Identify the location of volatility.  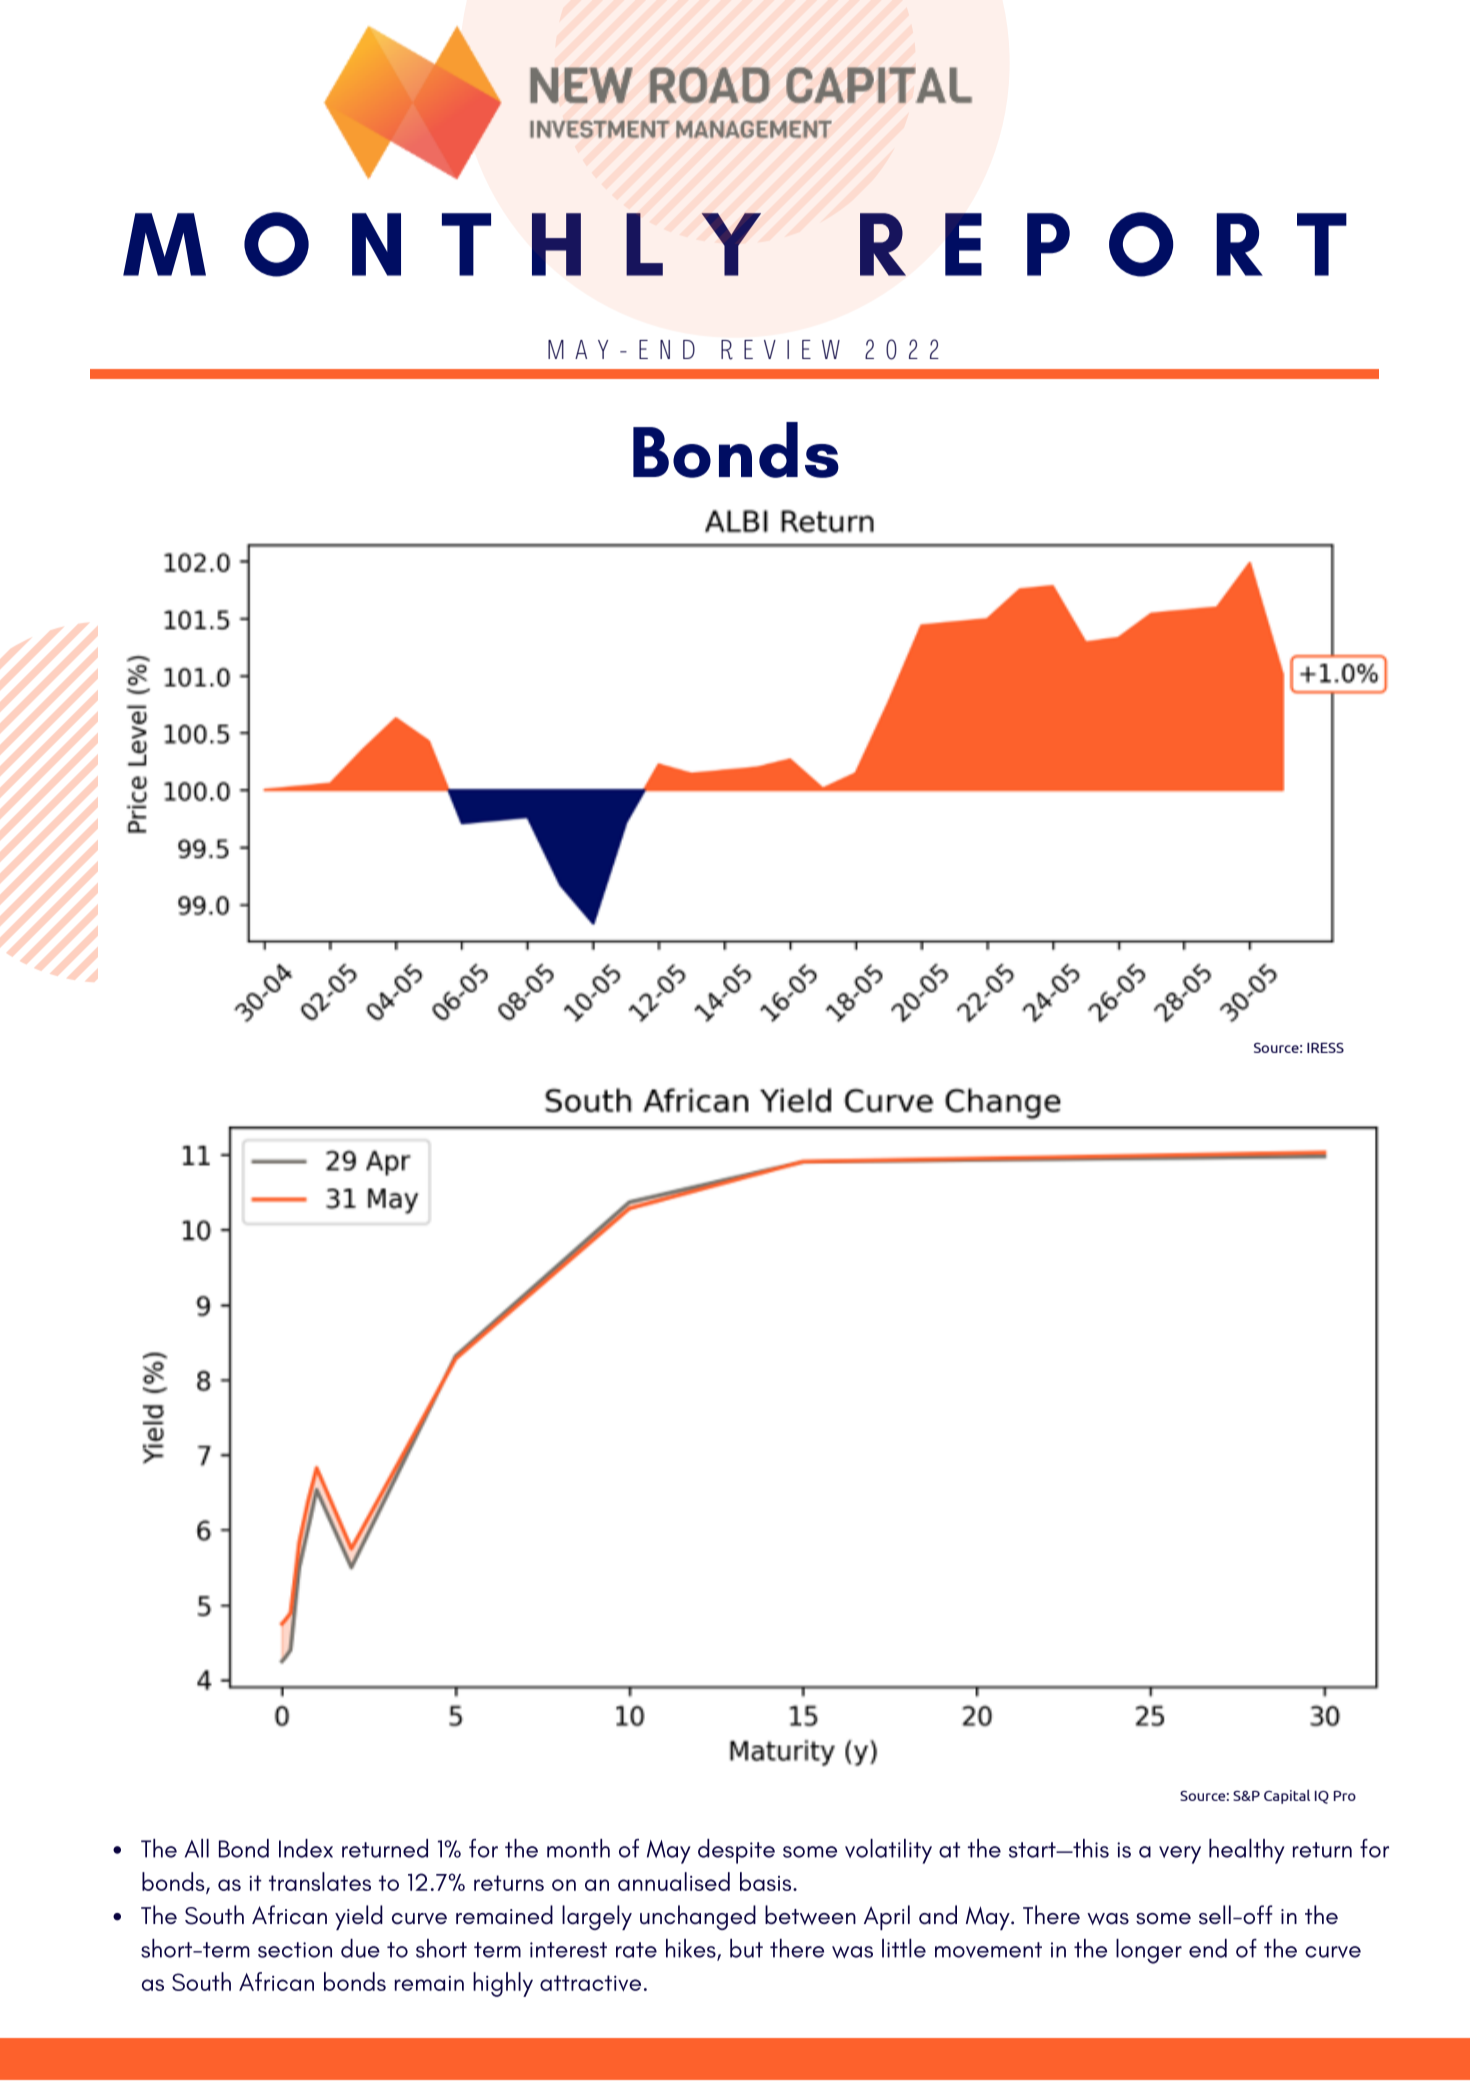
(888, 1851).
